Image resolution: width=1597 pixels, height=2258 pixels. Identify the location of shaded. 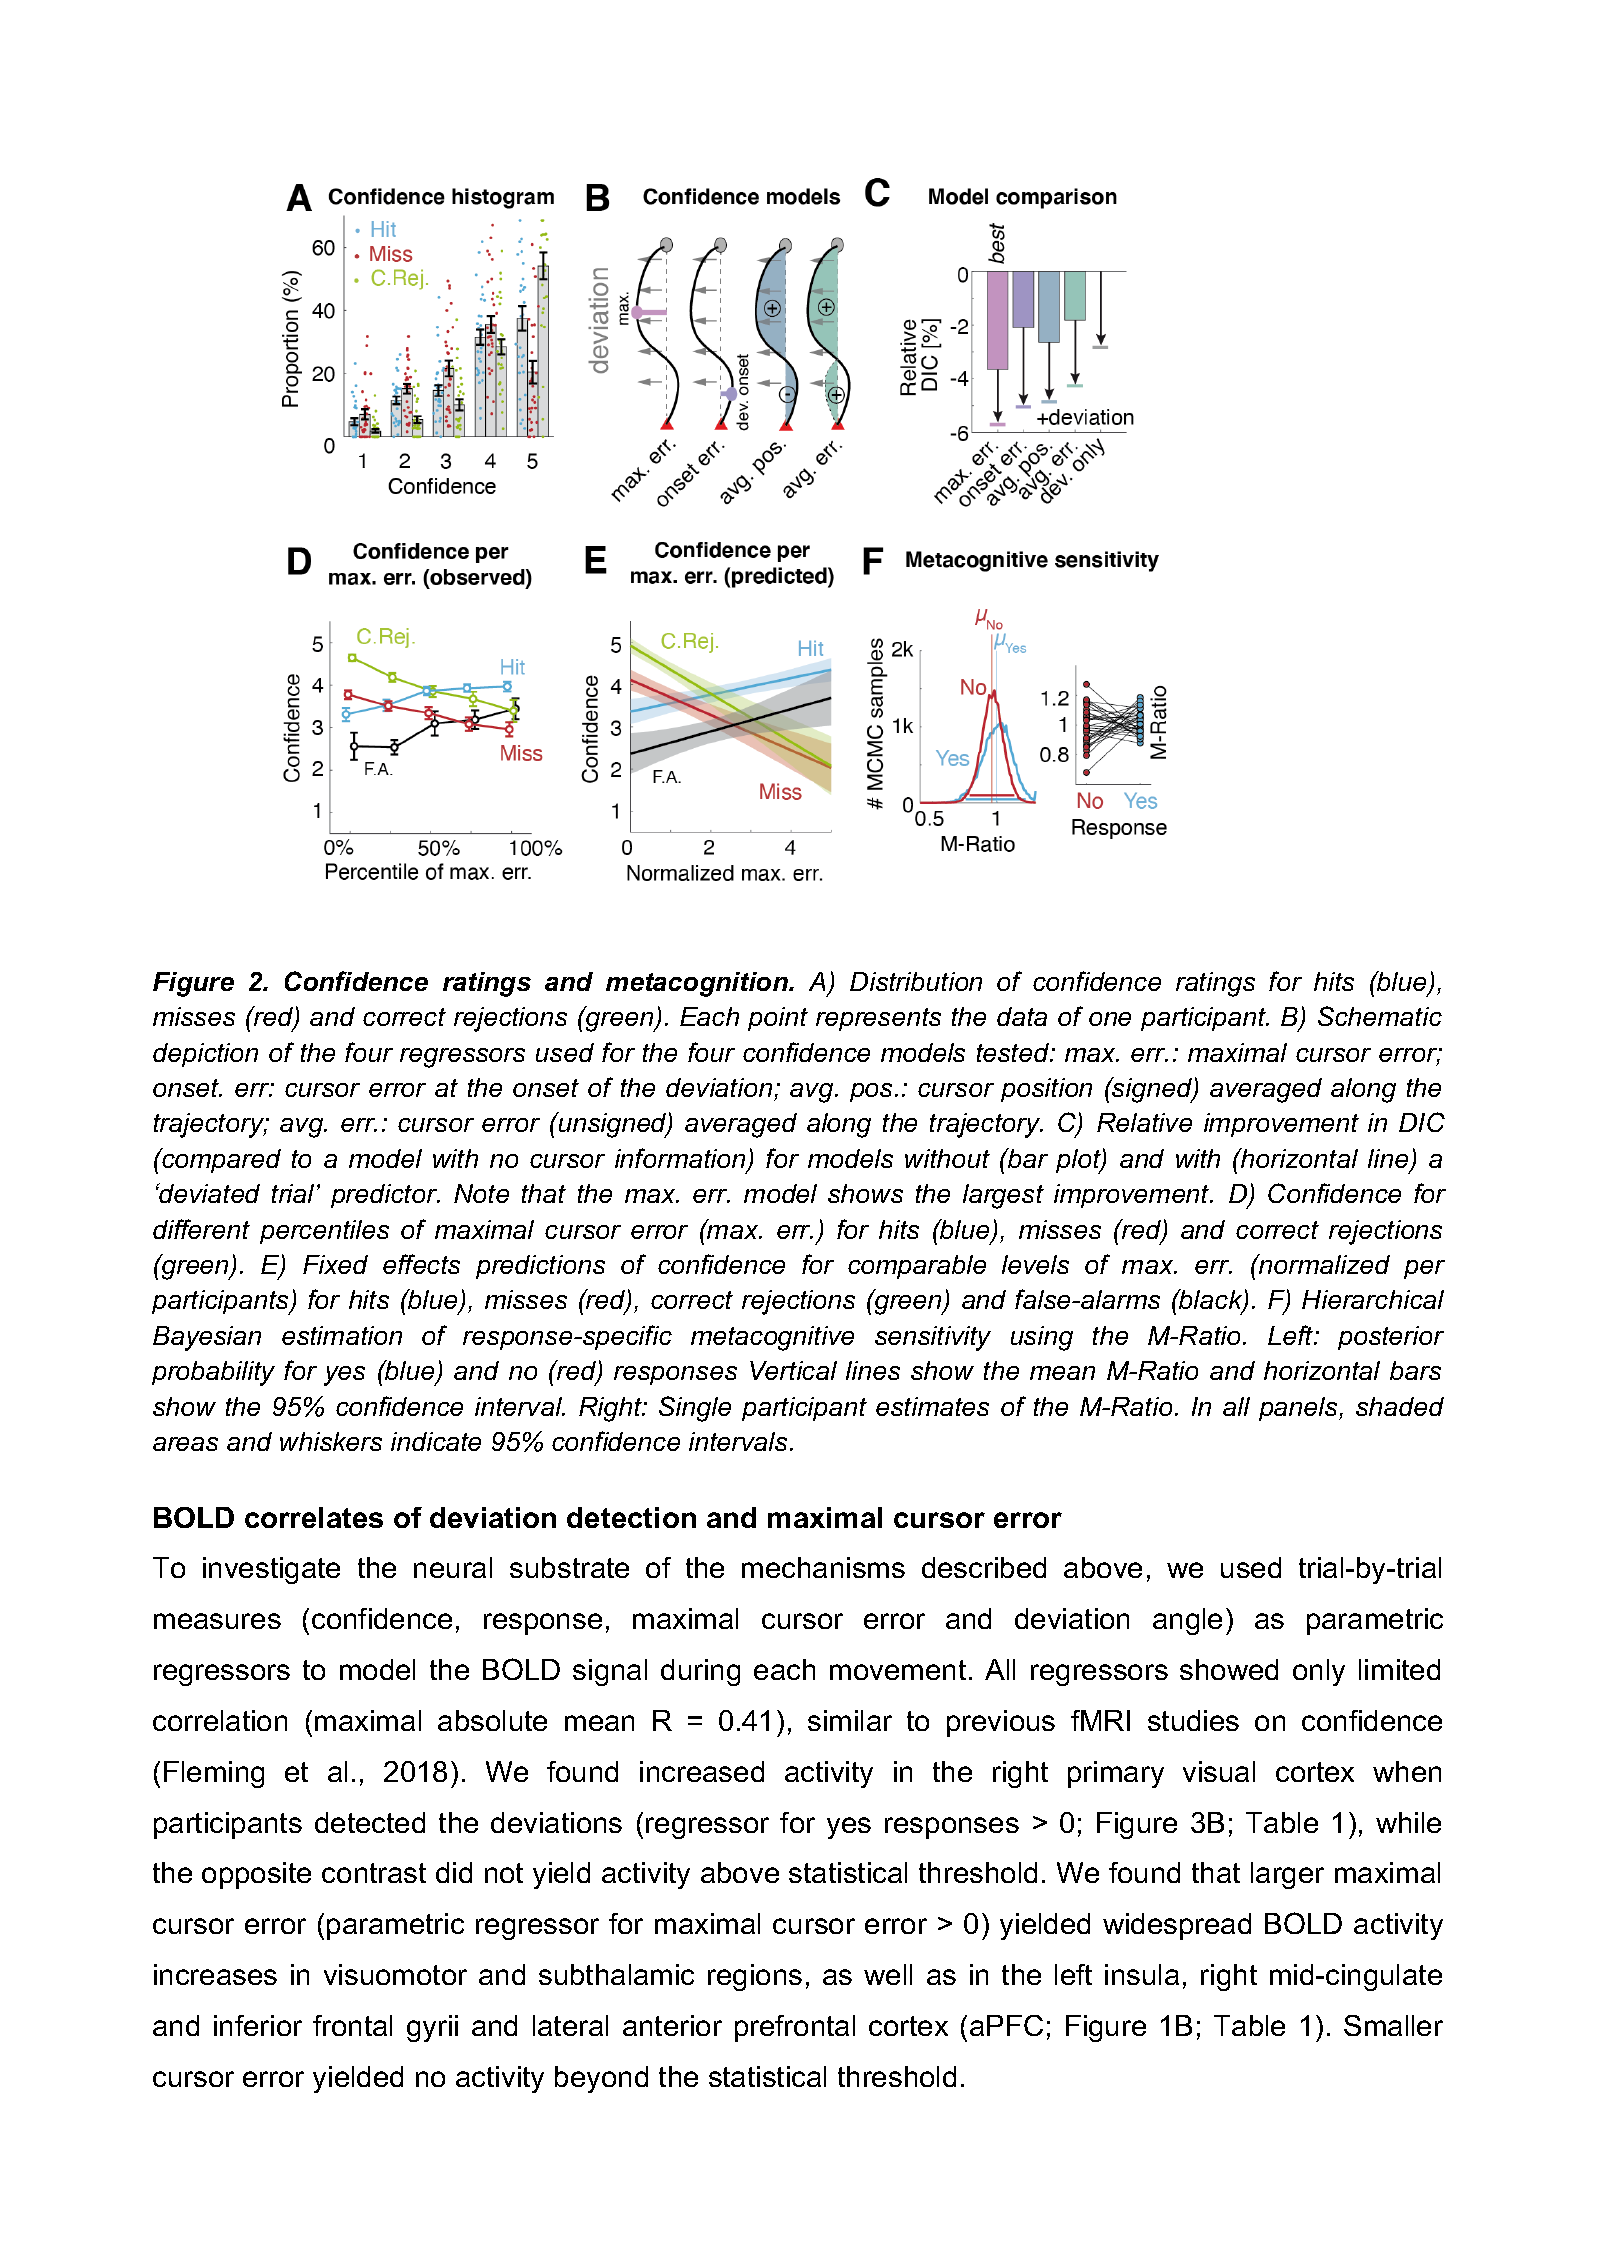
(1400, 1406).
